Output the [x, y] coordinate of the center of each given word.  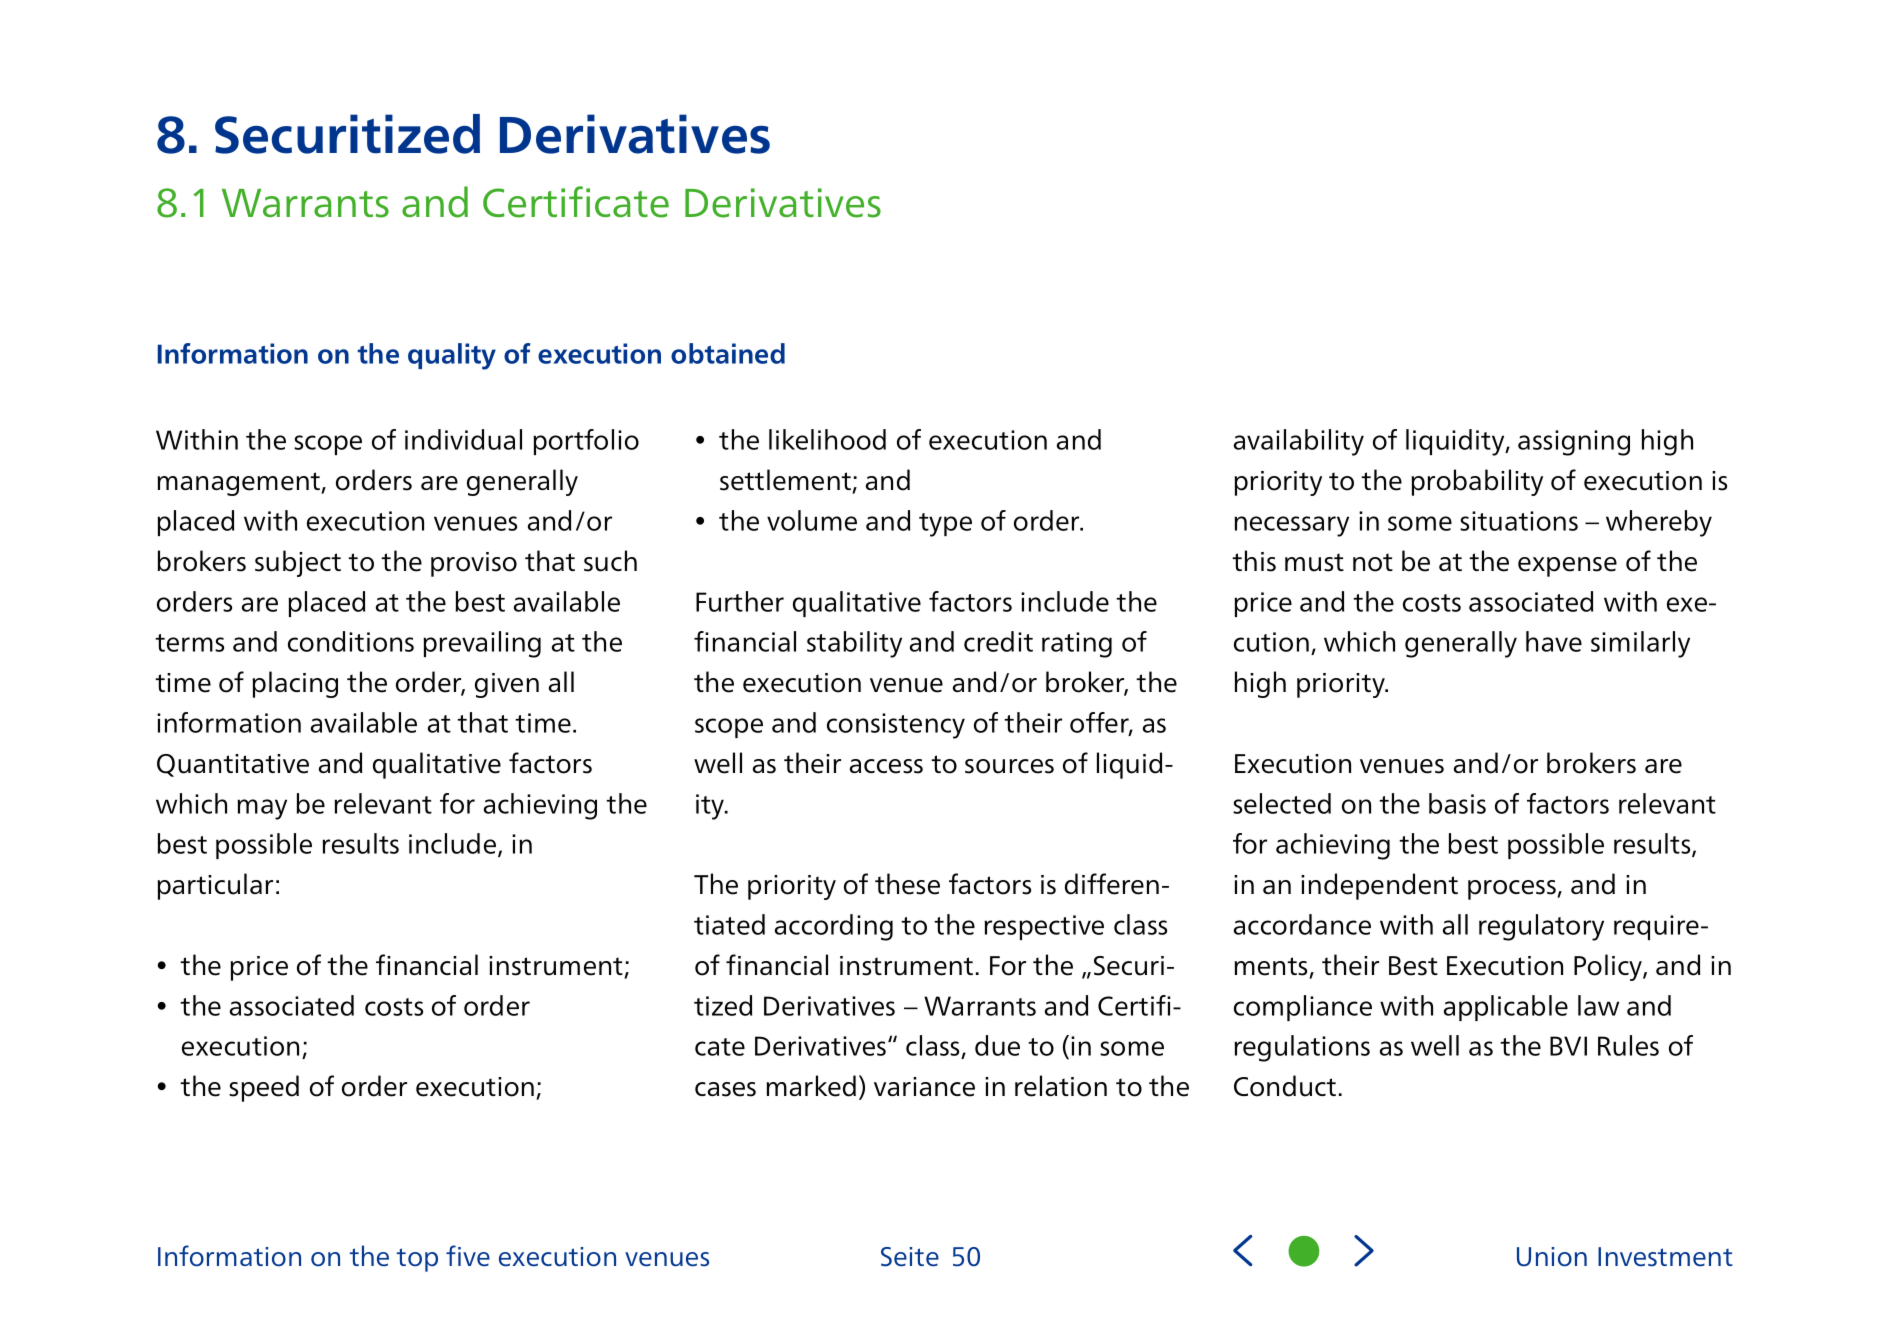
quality [452, 356]
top [417, 1260]
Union [1552, 1257]
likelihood [827, 439]
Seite [910, 1257]
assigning [1574, 443]
